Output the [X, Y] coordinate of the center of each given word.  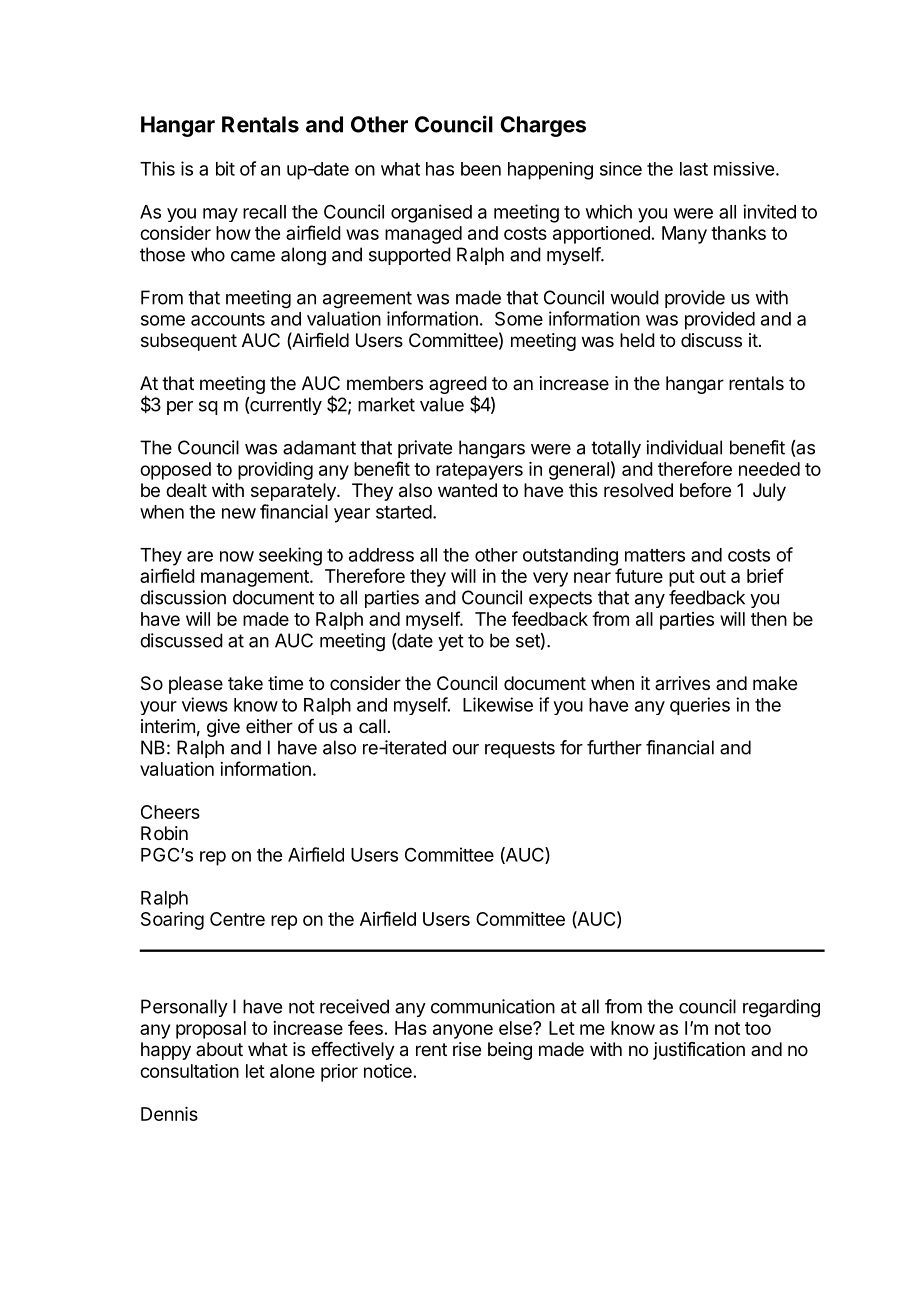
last [694, 169]
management [256, 578]
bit [225, 168]
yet [451, 642]
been [481, 169]
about [219, 1049]
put [682, 578]
